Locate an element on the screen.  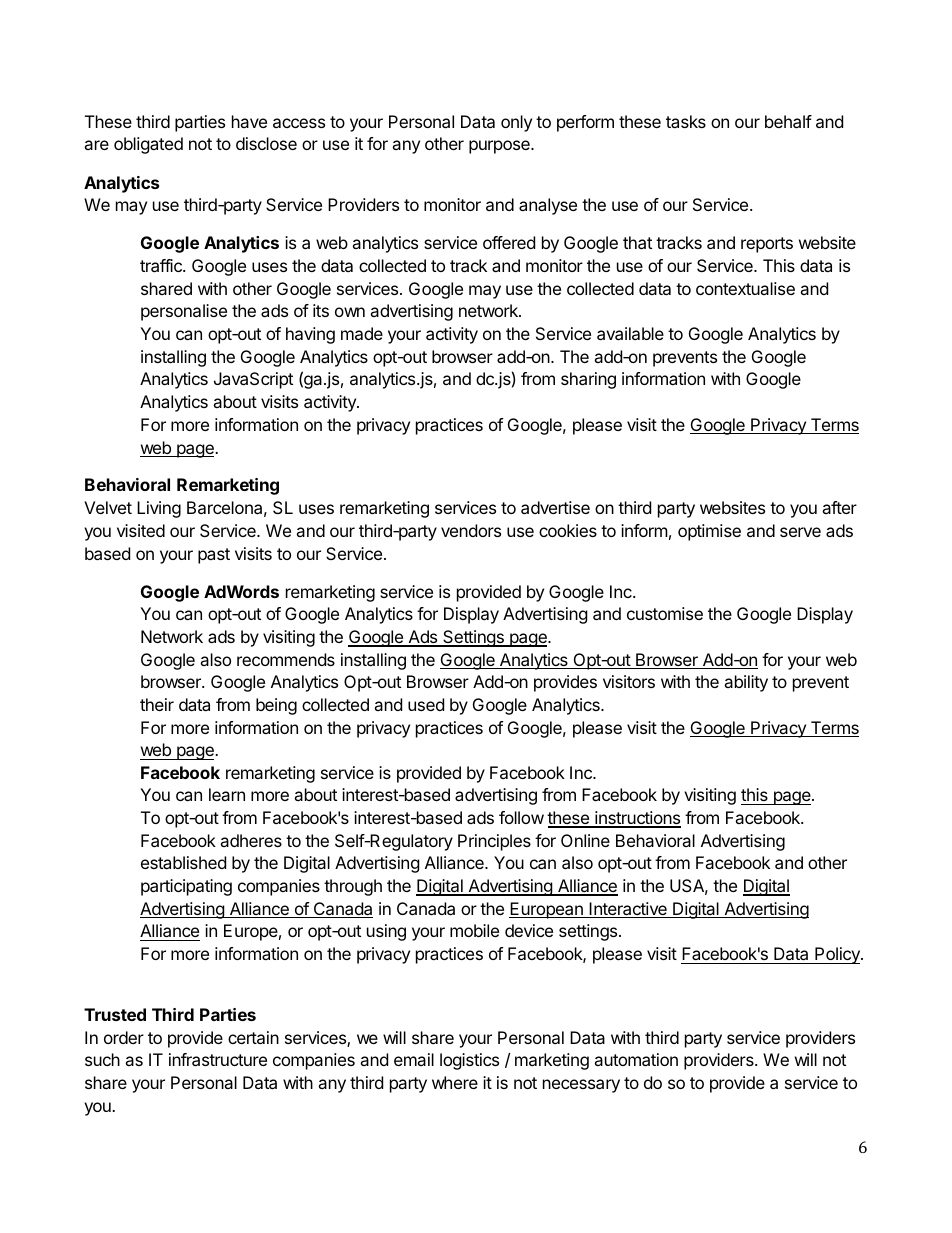
purpose is located at coordinates (500, 147).
